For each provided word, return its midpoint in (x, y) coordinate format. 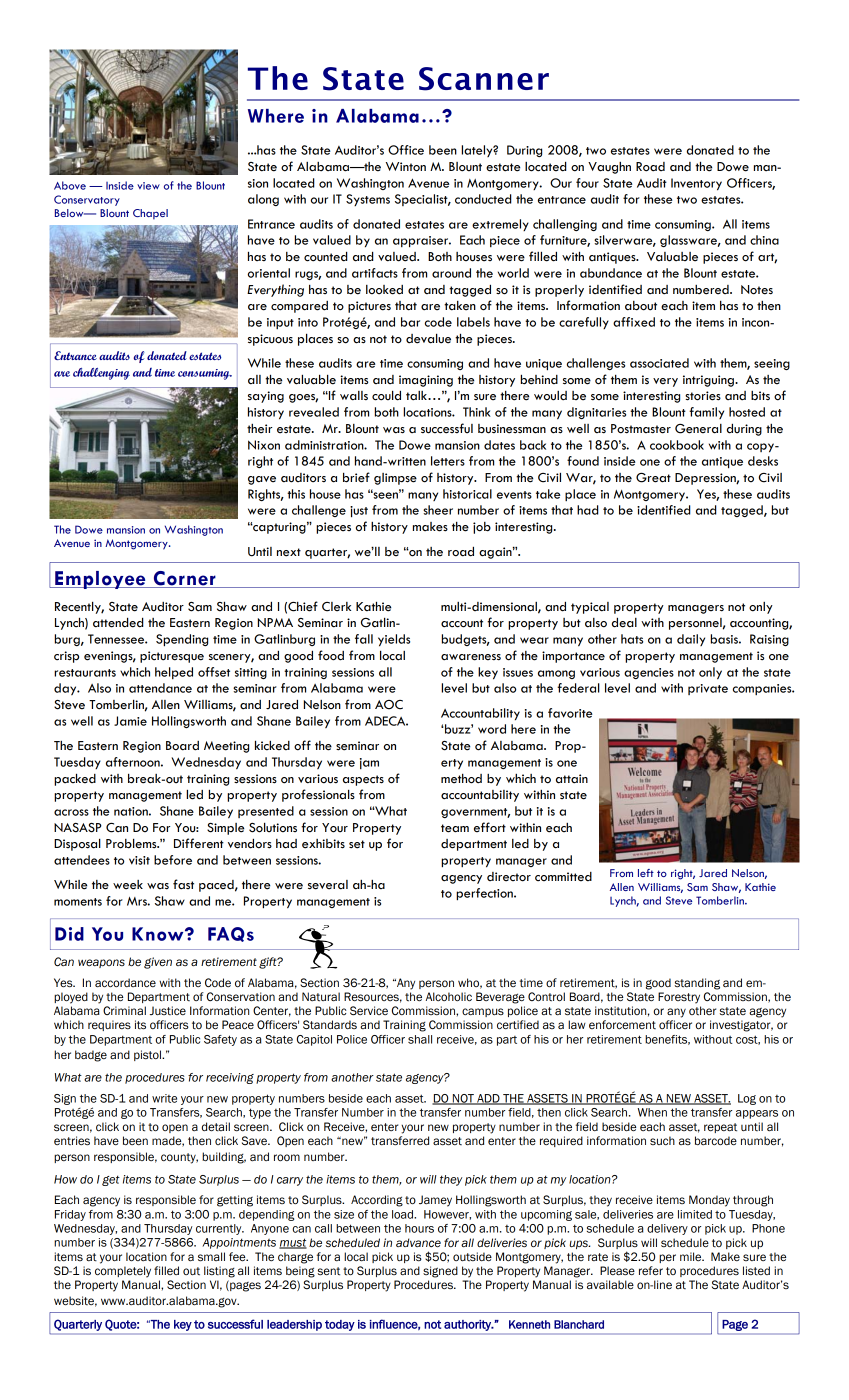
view (148, 186)
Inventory (696, 184)
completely (123, 1272)
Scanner (484, 79)
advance (418, 1242)
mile (692, 1256)
